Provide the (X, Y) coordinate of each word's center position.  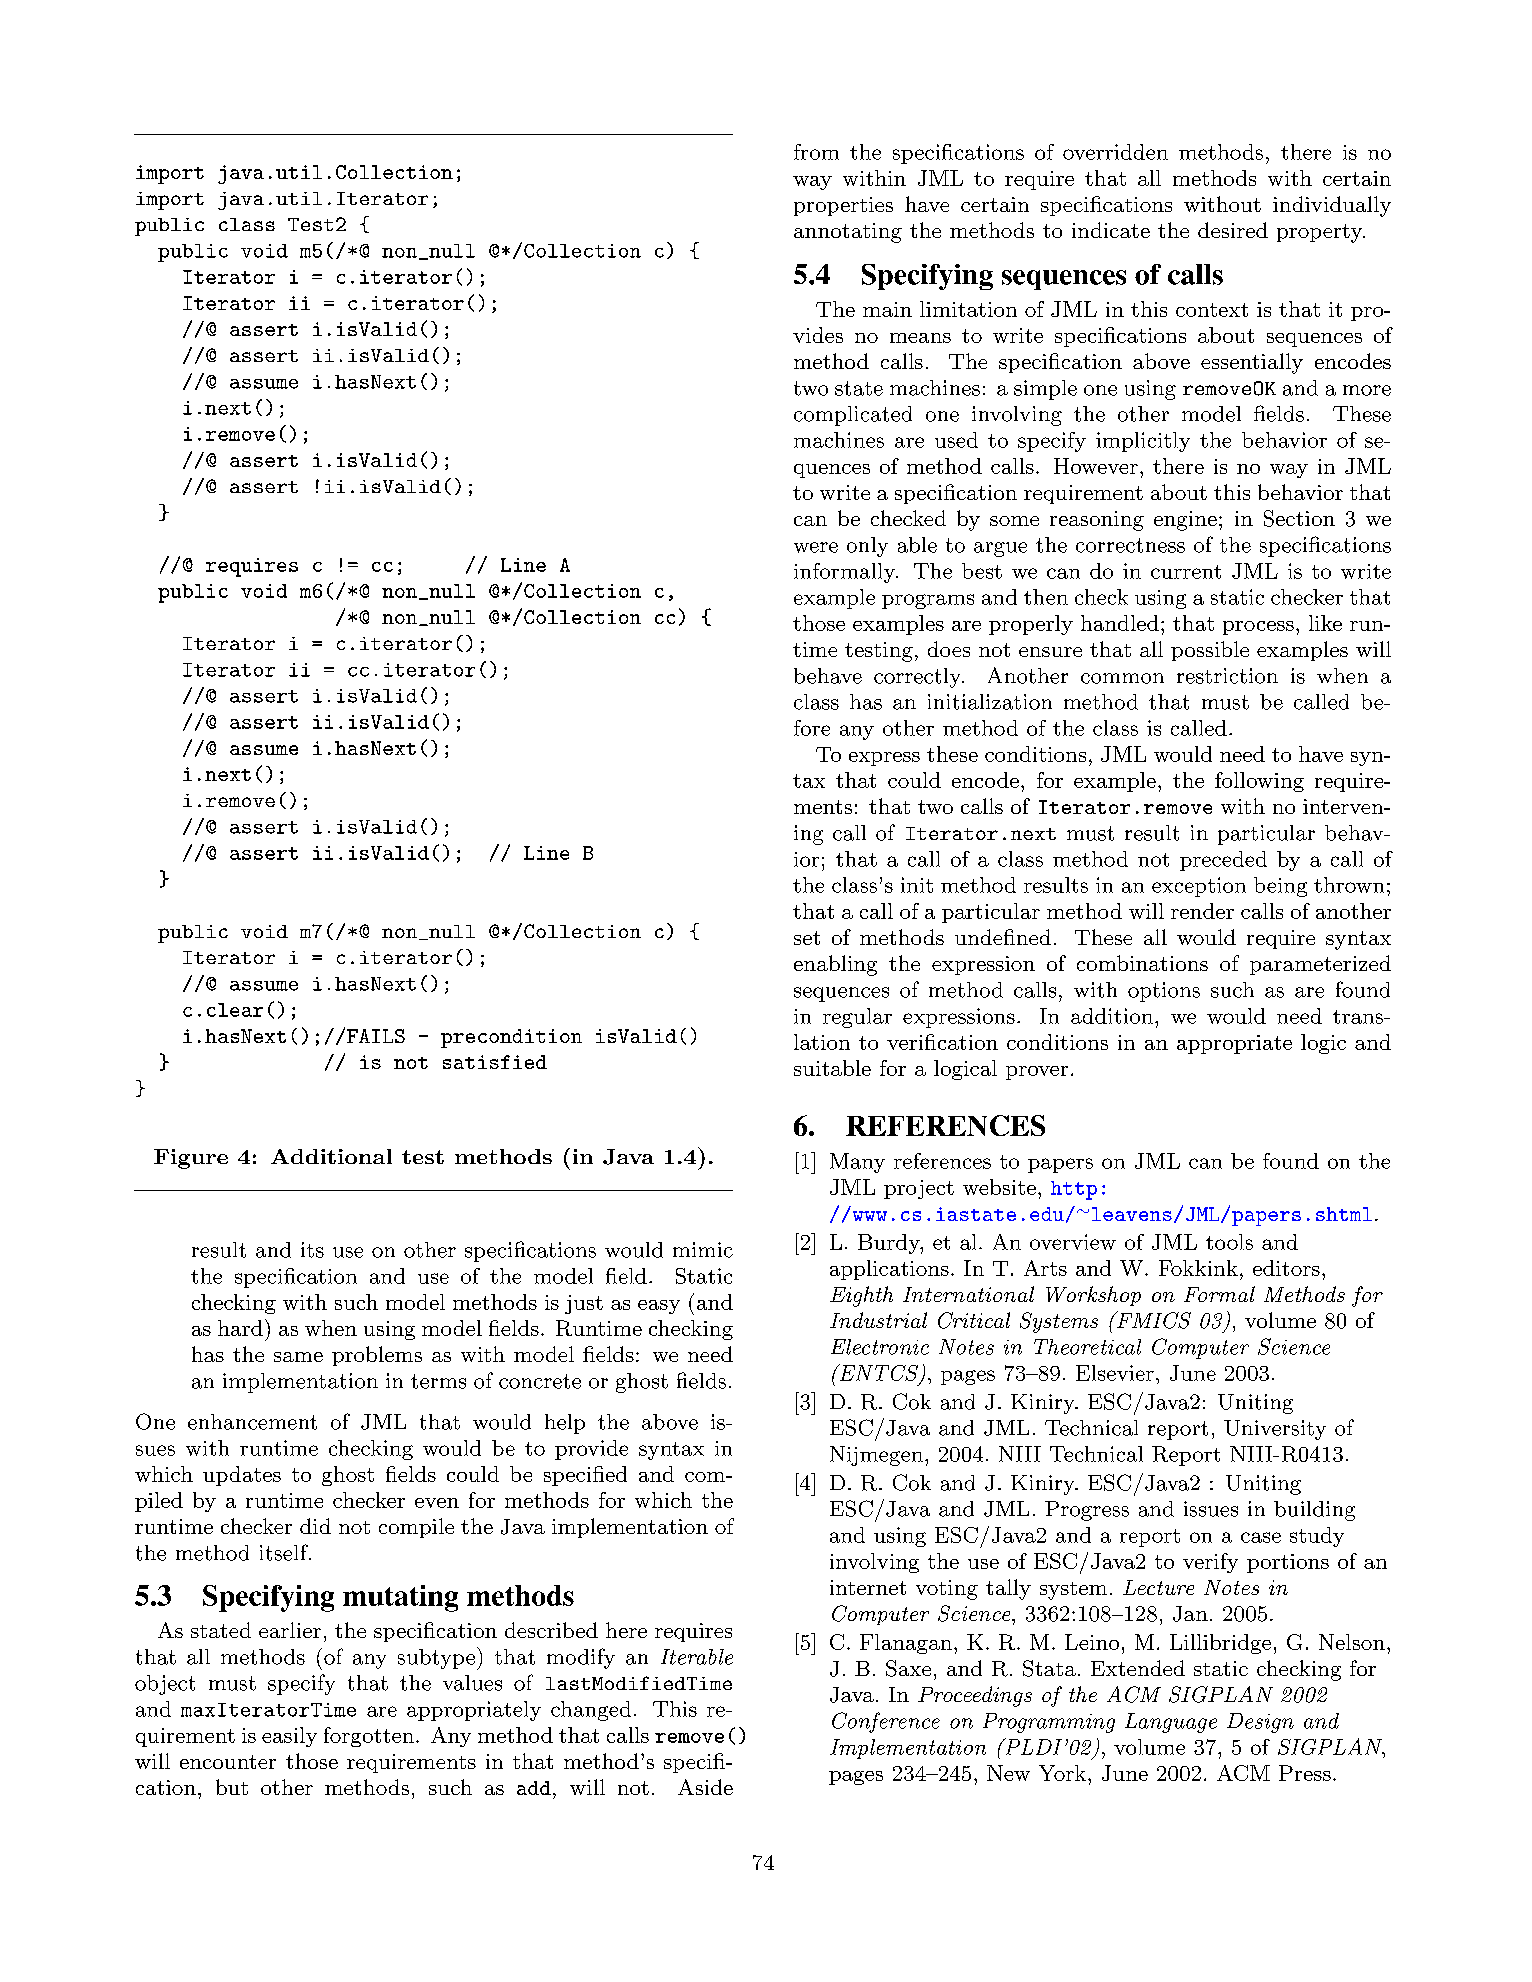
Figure (191, 1159)
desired (1233, 230)
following (1259, 782)
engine (1185, 521)
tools (1229, 1242)
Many (857, 1163)
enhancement (252, 1422)
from (816, 152)
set (807, 938)
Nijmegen (876, 1456)
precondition (511, 1038)
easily (289, 1737)
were (816, 547)
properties (843, 206)
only (867, 547)
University (1275, 1430)
